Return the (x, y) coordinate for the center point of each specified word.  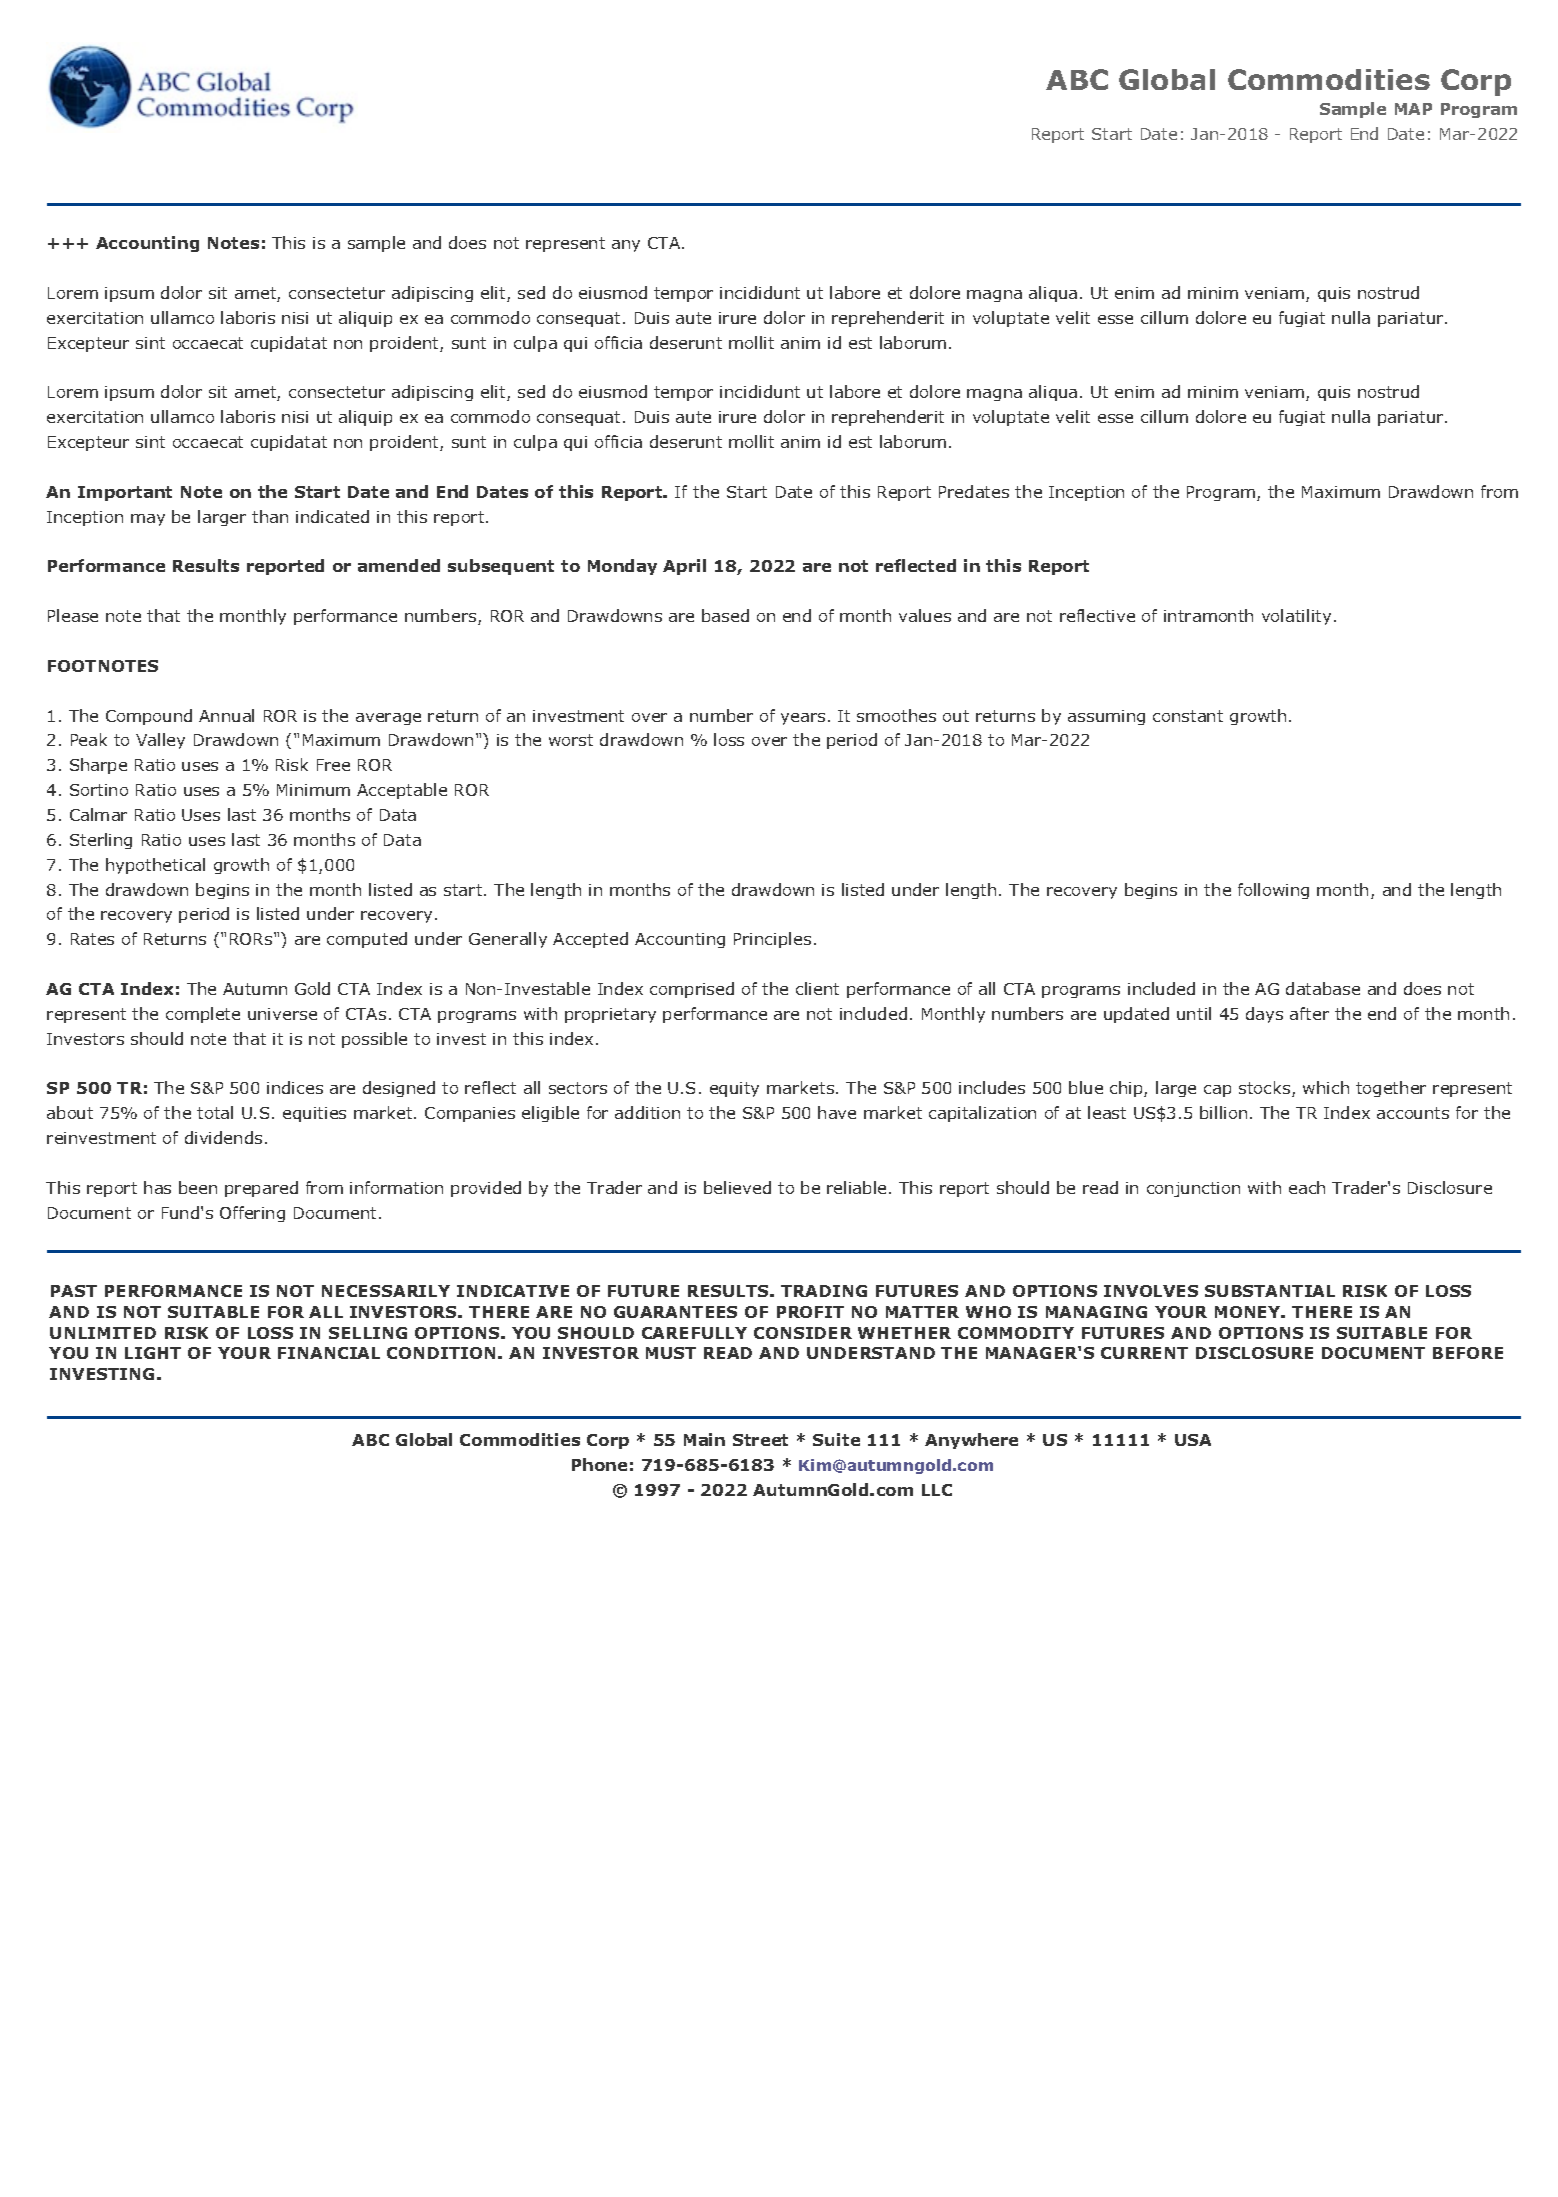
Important (125, 493)
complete (203, 1015)
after (1309, 1013)
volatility (1296, 617)
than (270, 516)
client (817, 988)
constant (1188, 716)
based (725, 615)
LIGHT (153, 1353)
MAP (1413, 109)
